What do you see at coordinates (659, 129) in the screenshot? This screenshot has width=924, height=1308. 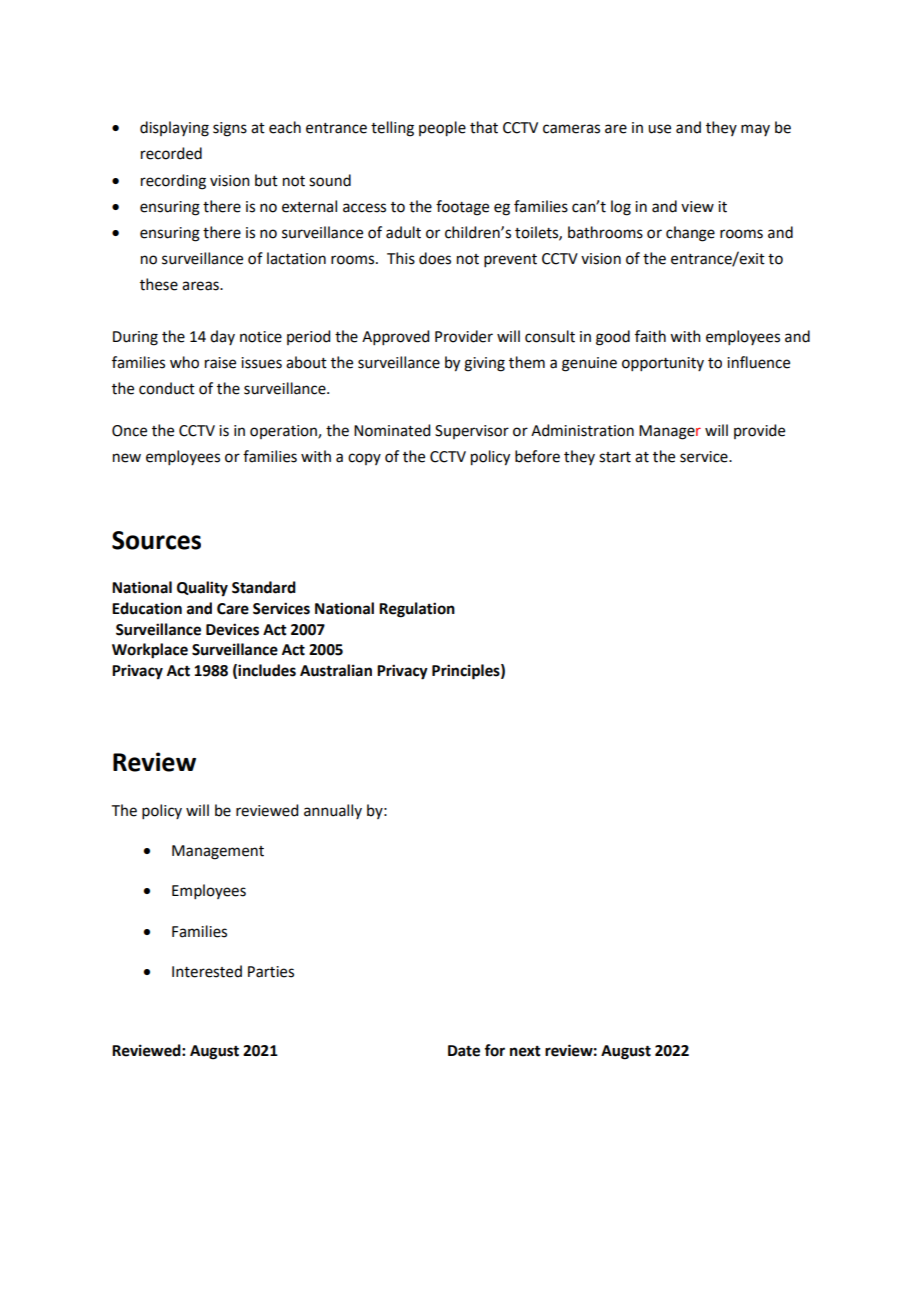 I see `use` at bounding box center [659, 129].
